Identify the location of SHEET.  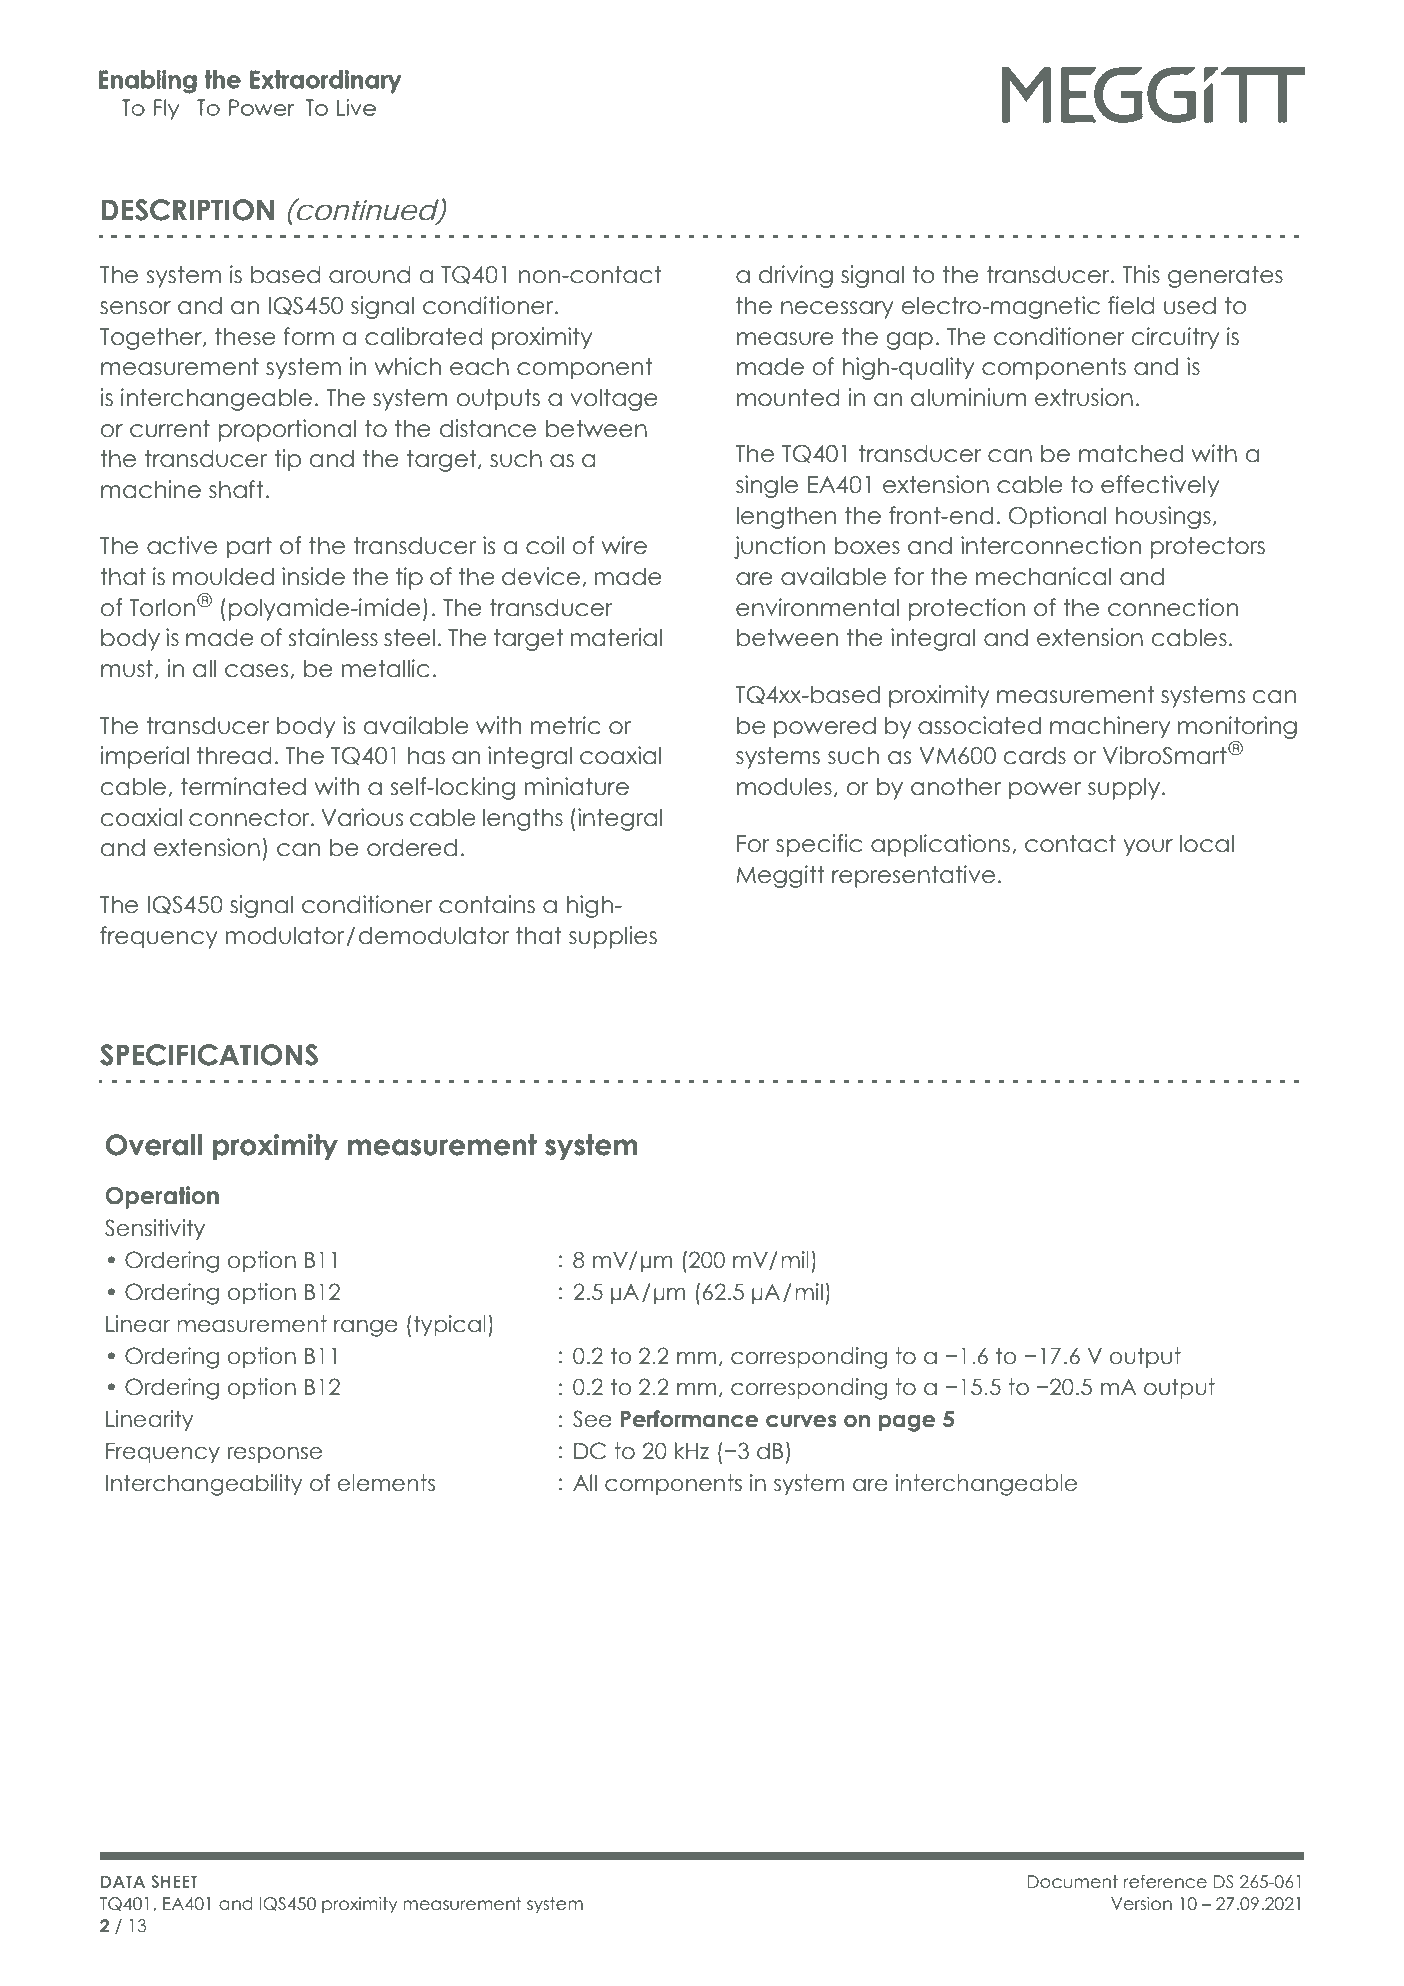
(174, 1881).
